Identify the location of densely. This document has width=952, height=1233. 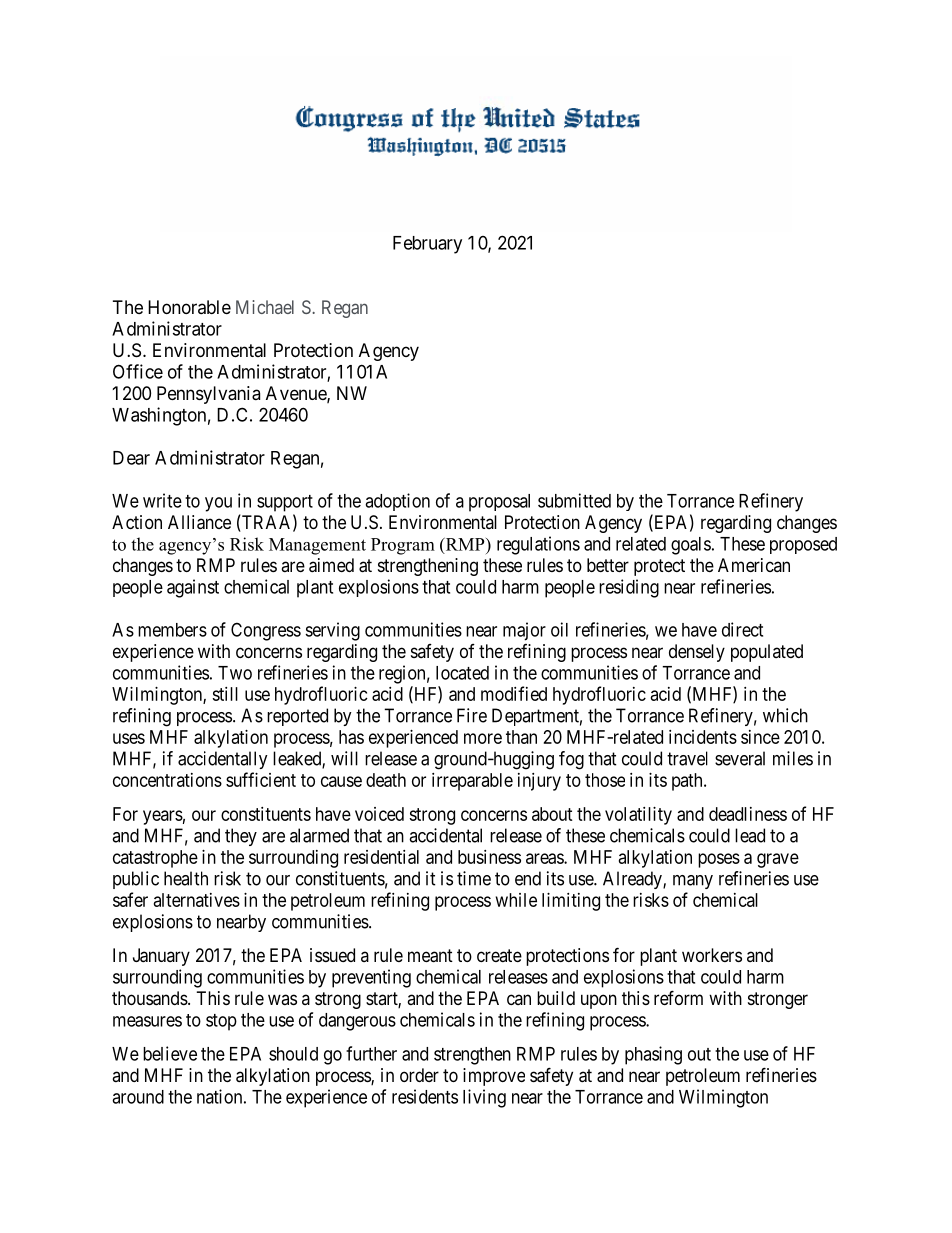
(697, 653).
